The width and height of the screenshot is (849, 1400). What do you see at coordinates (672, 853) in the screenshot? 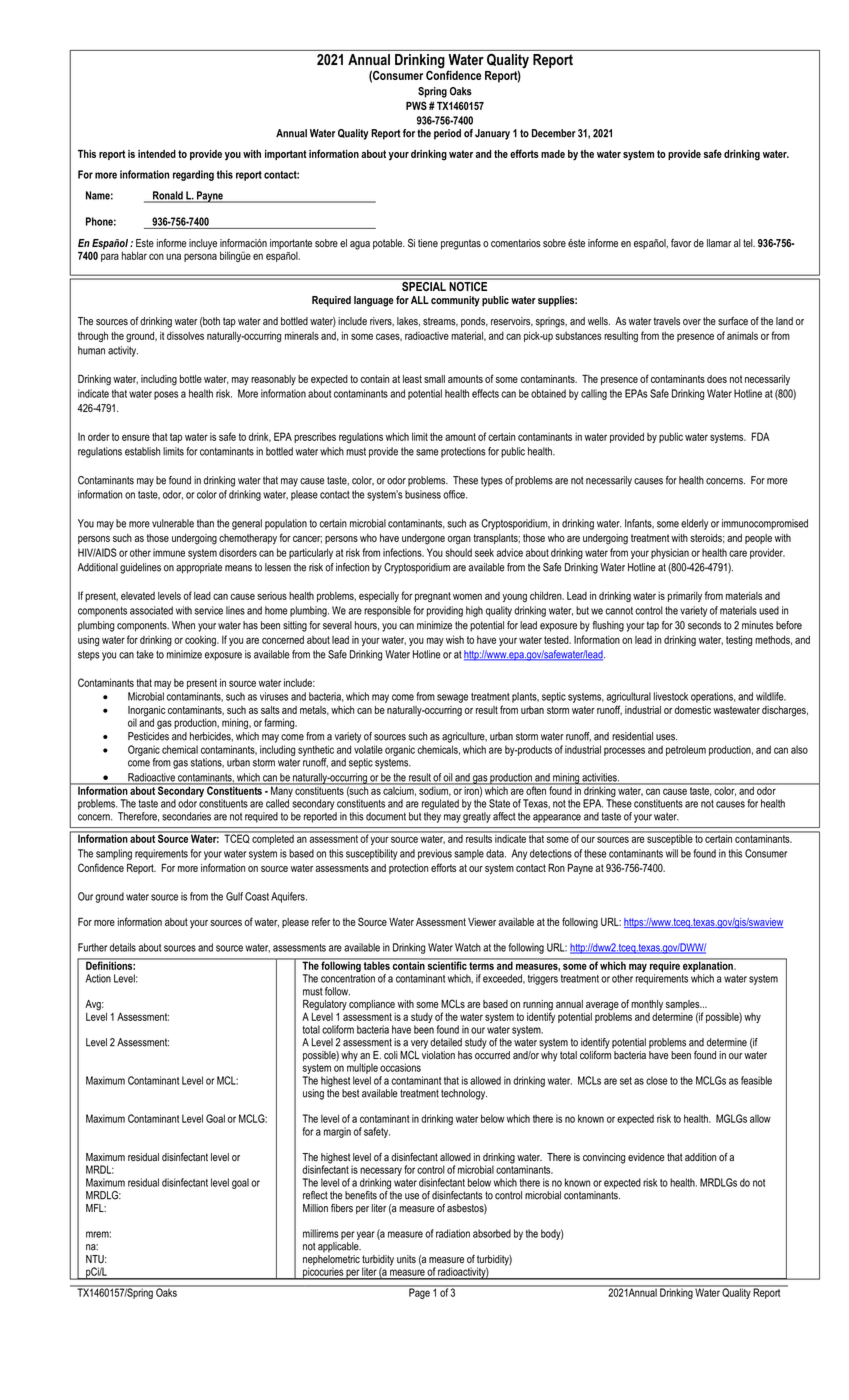
I see `will` at bounding box center [672, 853].
